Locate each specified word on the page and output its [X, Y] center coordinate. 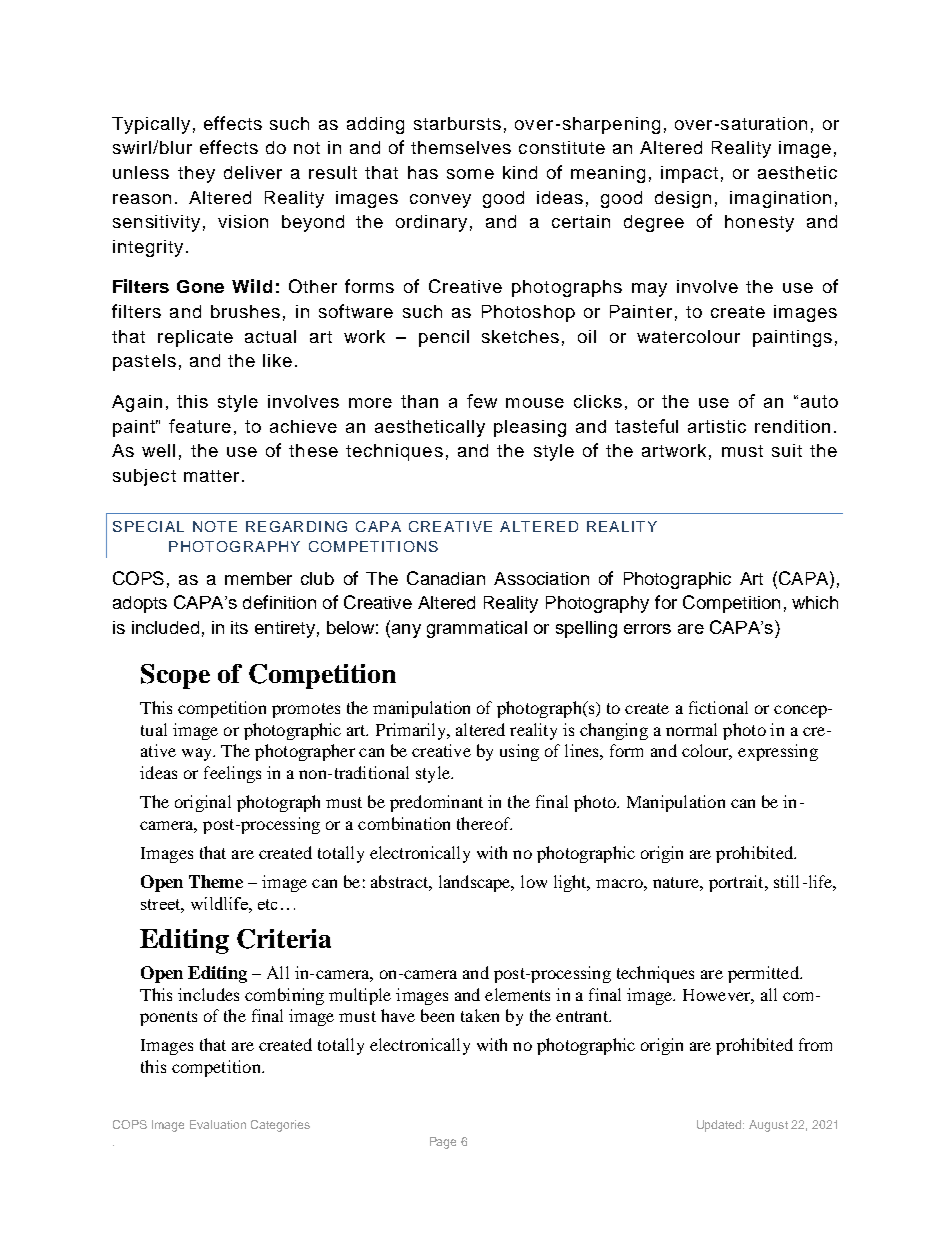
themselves [461, 147]
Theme [216, 881]
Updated [720, 1126]
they [196, 174]
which [815, 602]
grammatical [477, 629]
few [482, 401]
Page [443, 1143]
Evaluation [218, 1124]
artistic [717, 426]
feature [200, 426]
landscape [476, 883]
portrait [737, 883]
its [239, 627]
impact [689, 174]
